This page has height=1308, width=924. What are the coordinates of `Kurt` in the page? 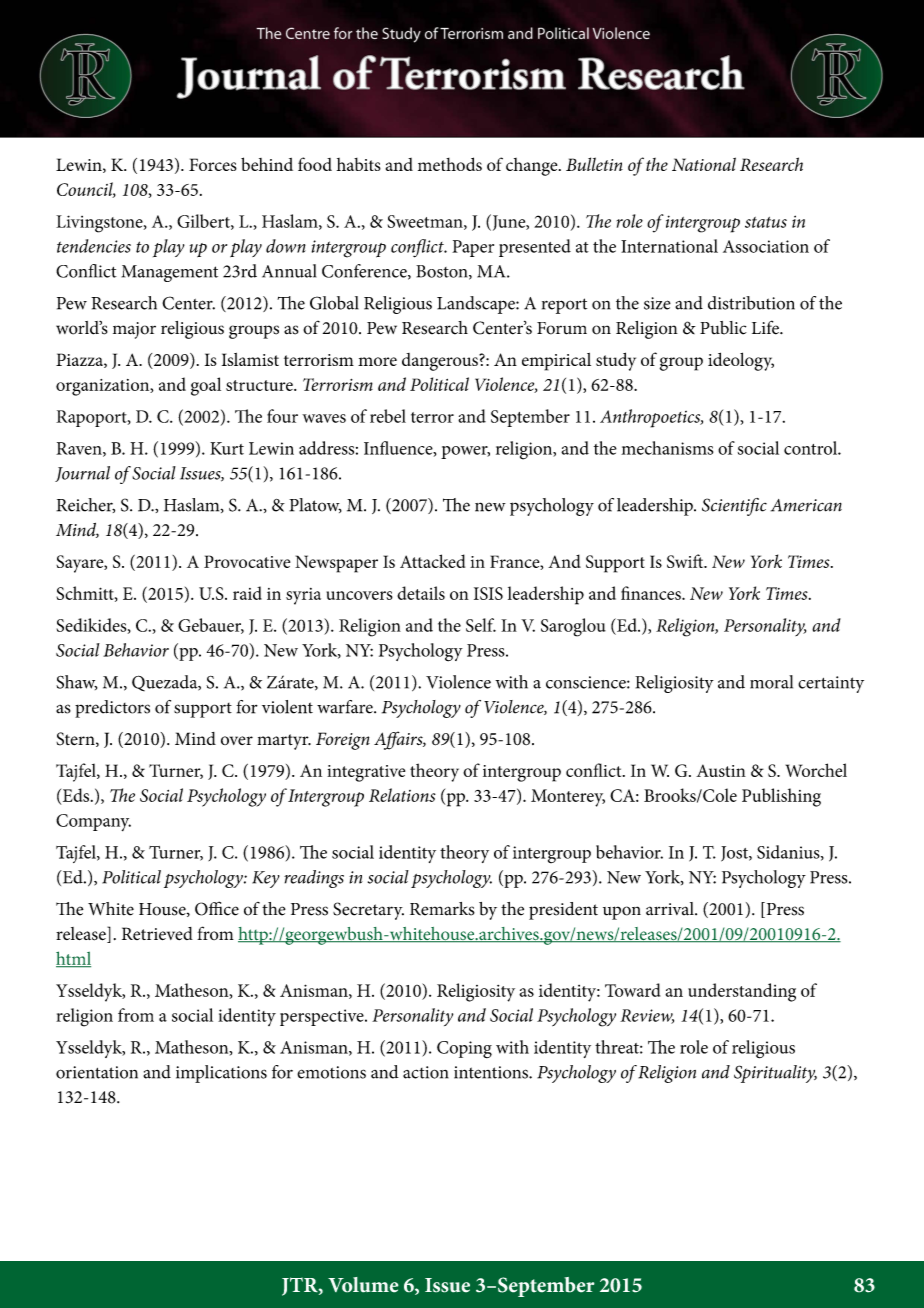 It's located at (227, 448).
